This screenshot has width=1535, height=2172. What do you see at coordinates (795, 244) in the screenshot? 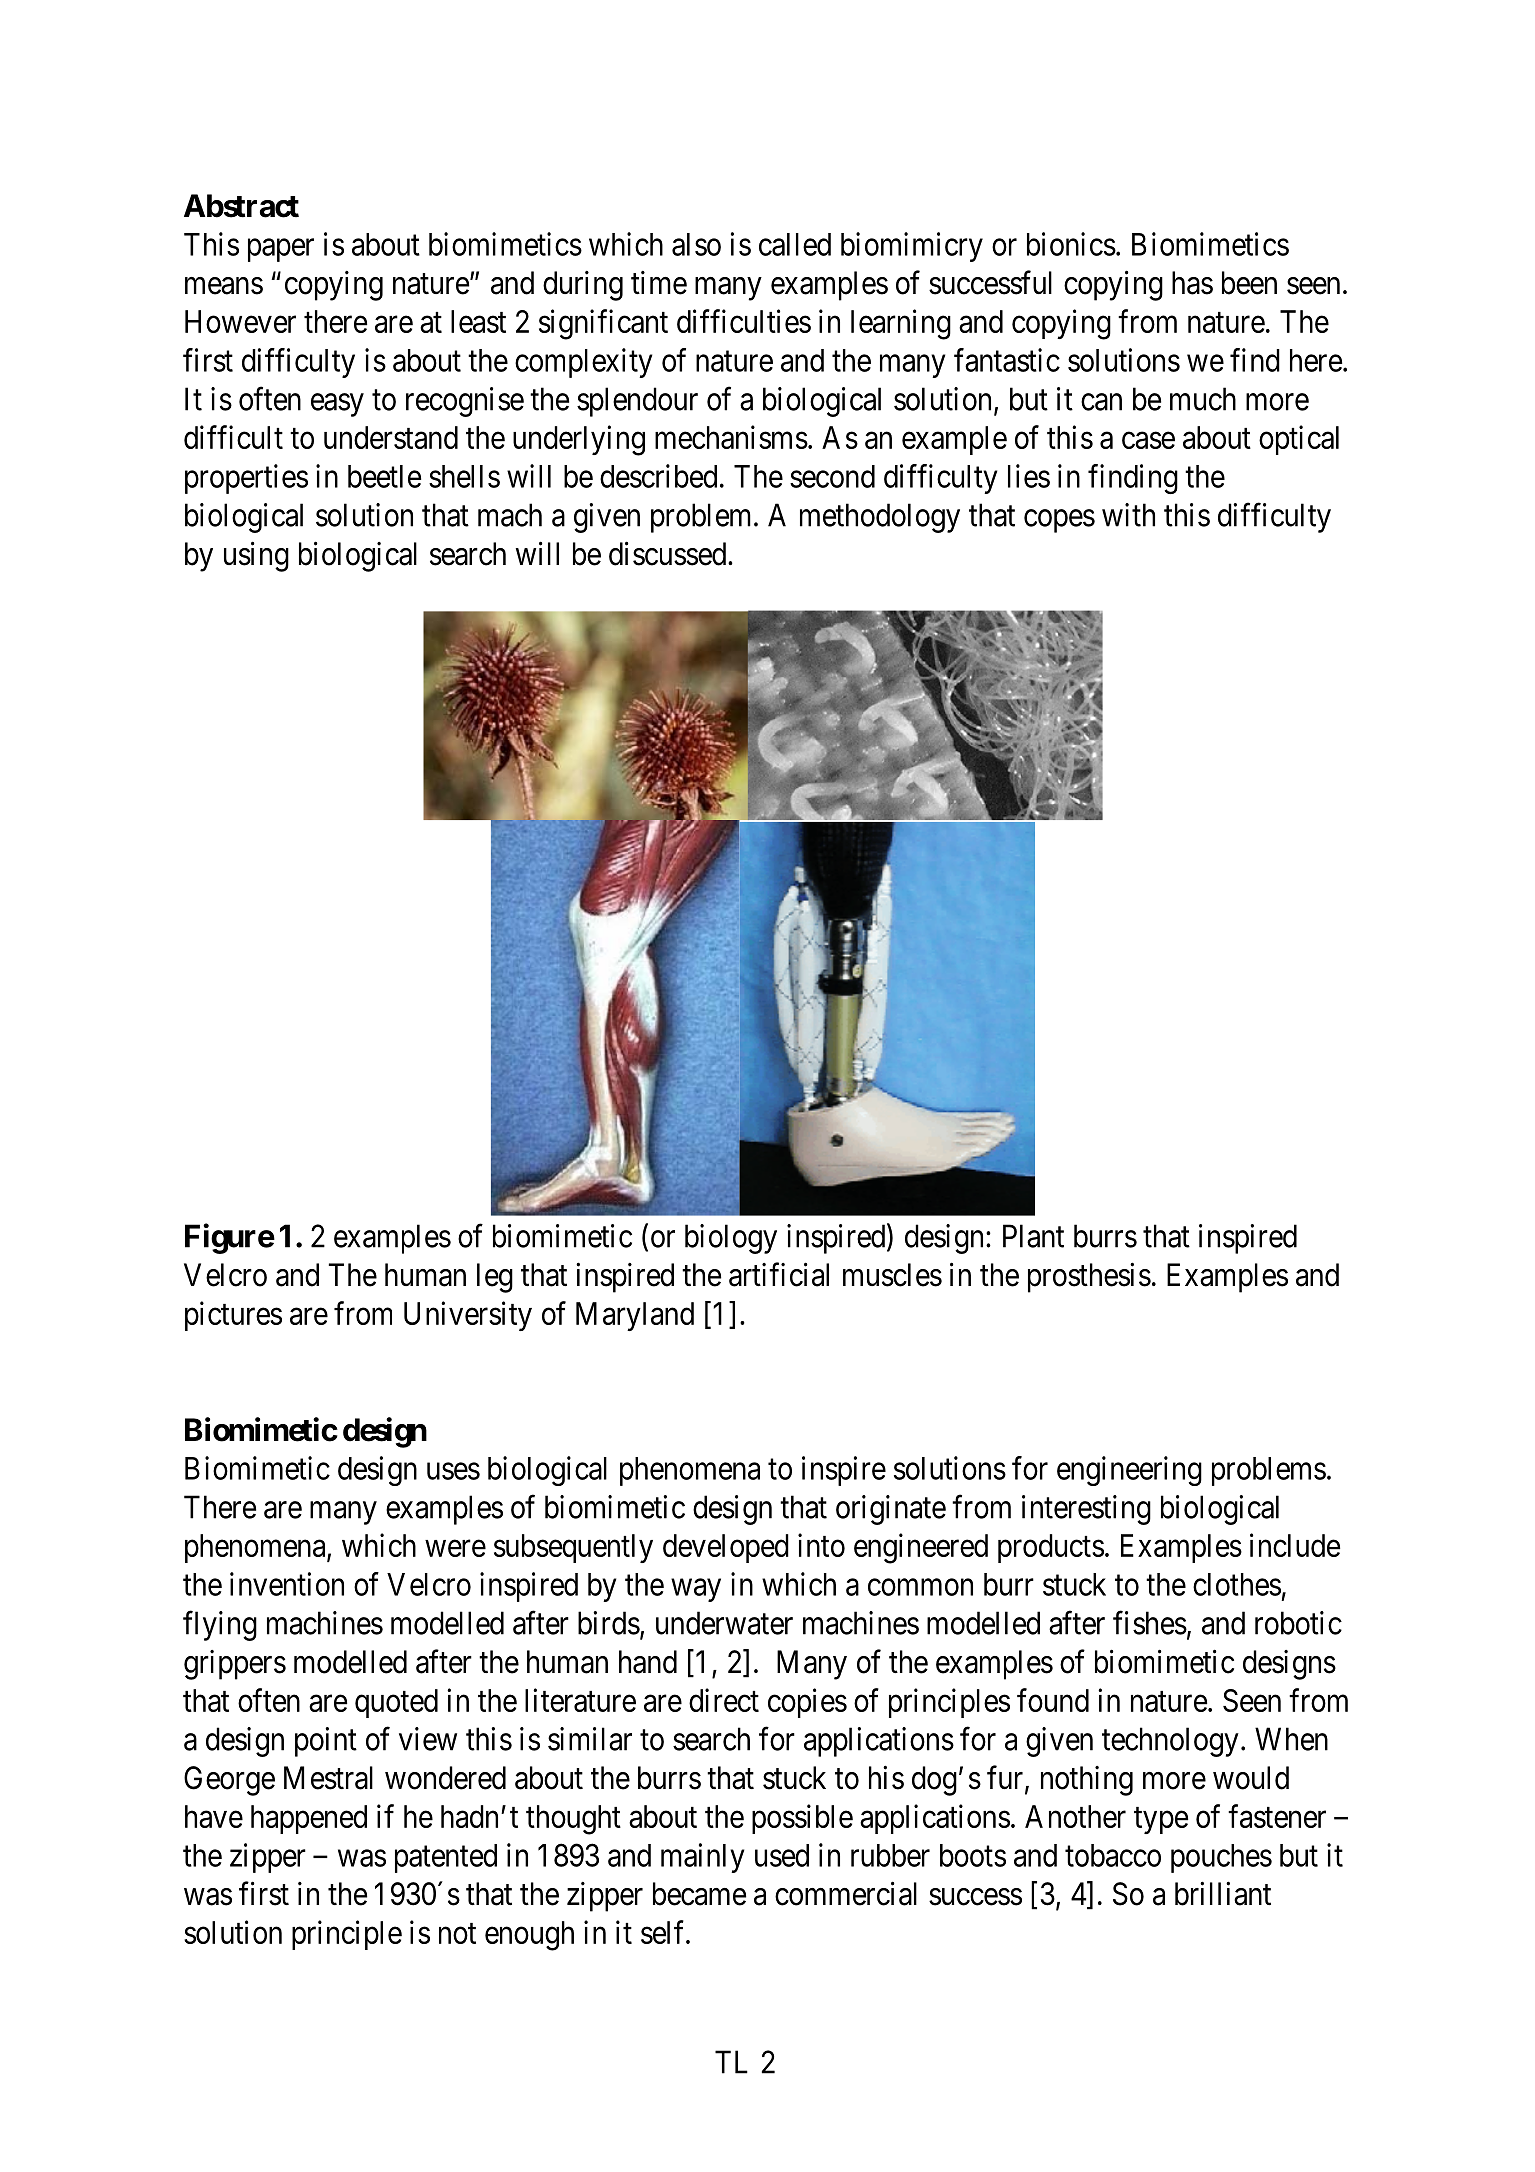
I see `called` at bounding box center [795, 244].
